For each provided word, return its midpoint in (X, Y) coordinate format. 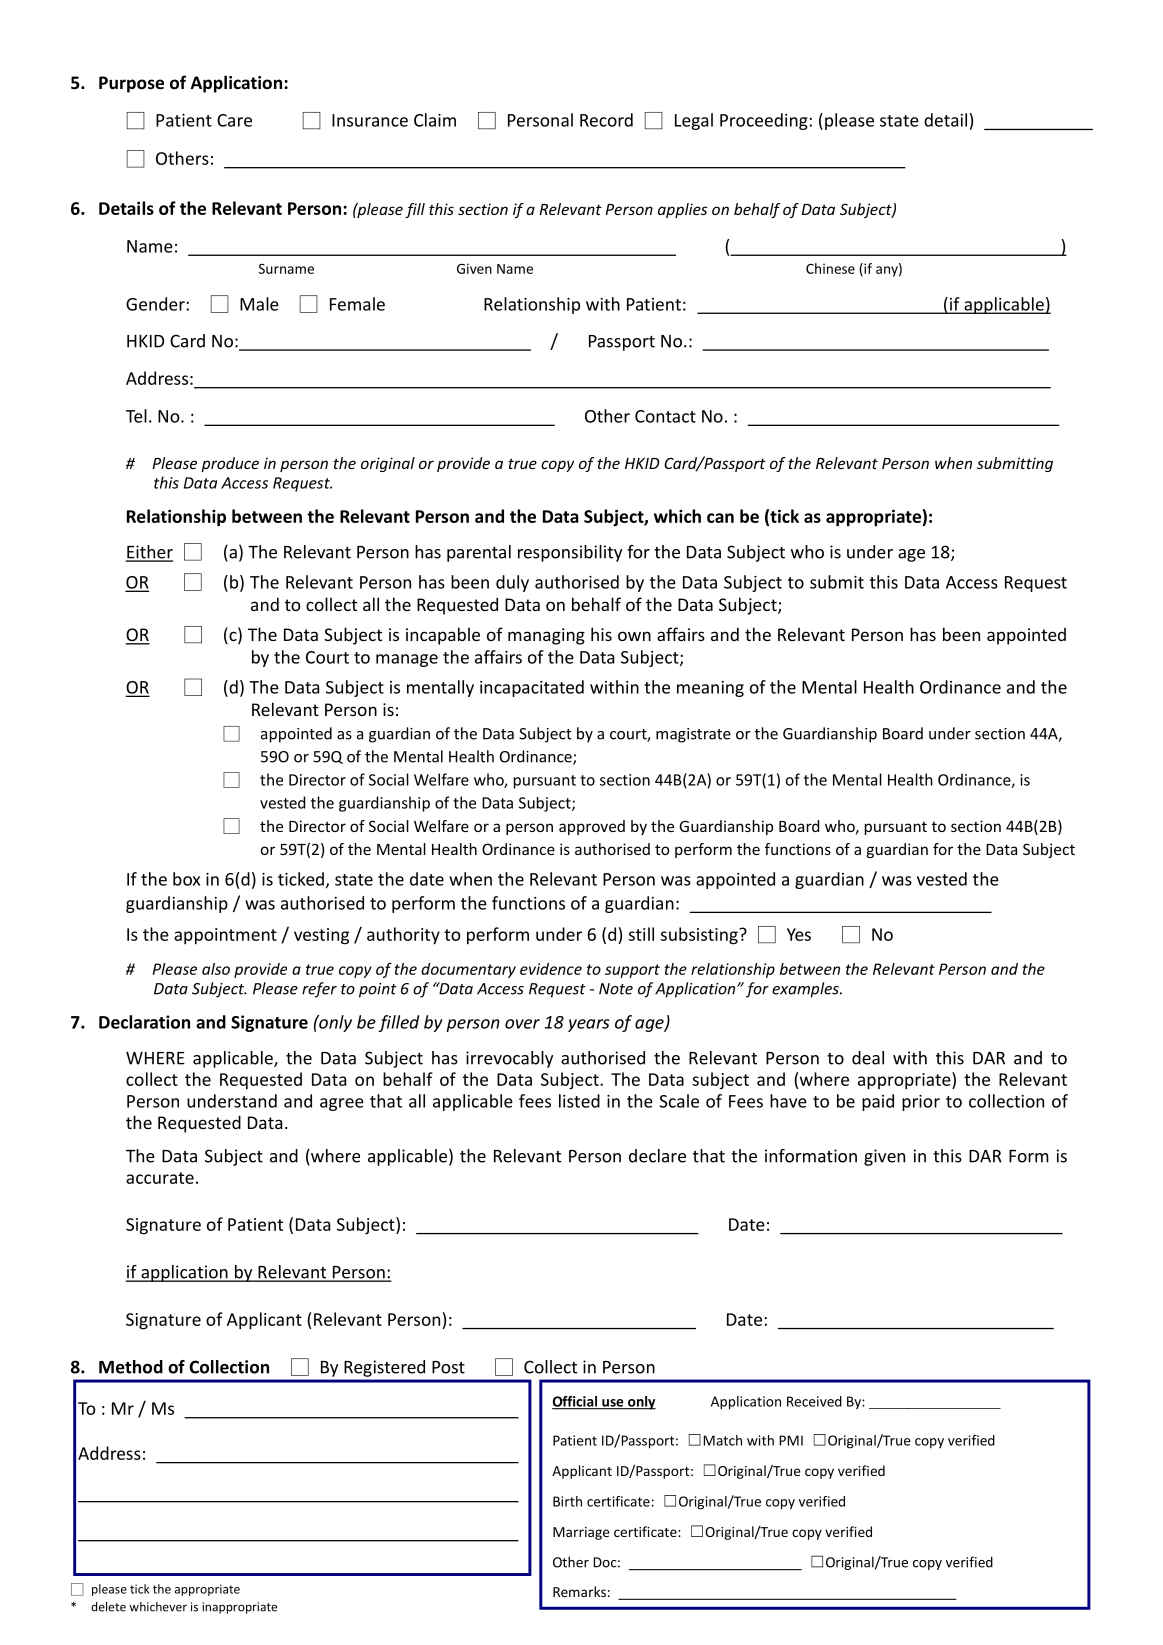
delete (108, 1607)
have (788, 1101)
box (186, 879)
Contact (665, 416)
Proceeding (765, 121)
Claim (435, 120)
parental (479, 553)
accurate (160, 1178)
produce (230, 464)
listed (579, 1101)
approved (592, 827)
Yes (799, 934)
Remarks (579, 1591)
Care (234, 120)
